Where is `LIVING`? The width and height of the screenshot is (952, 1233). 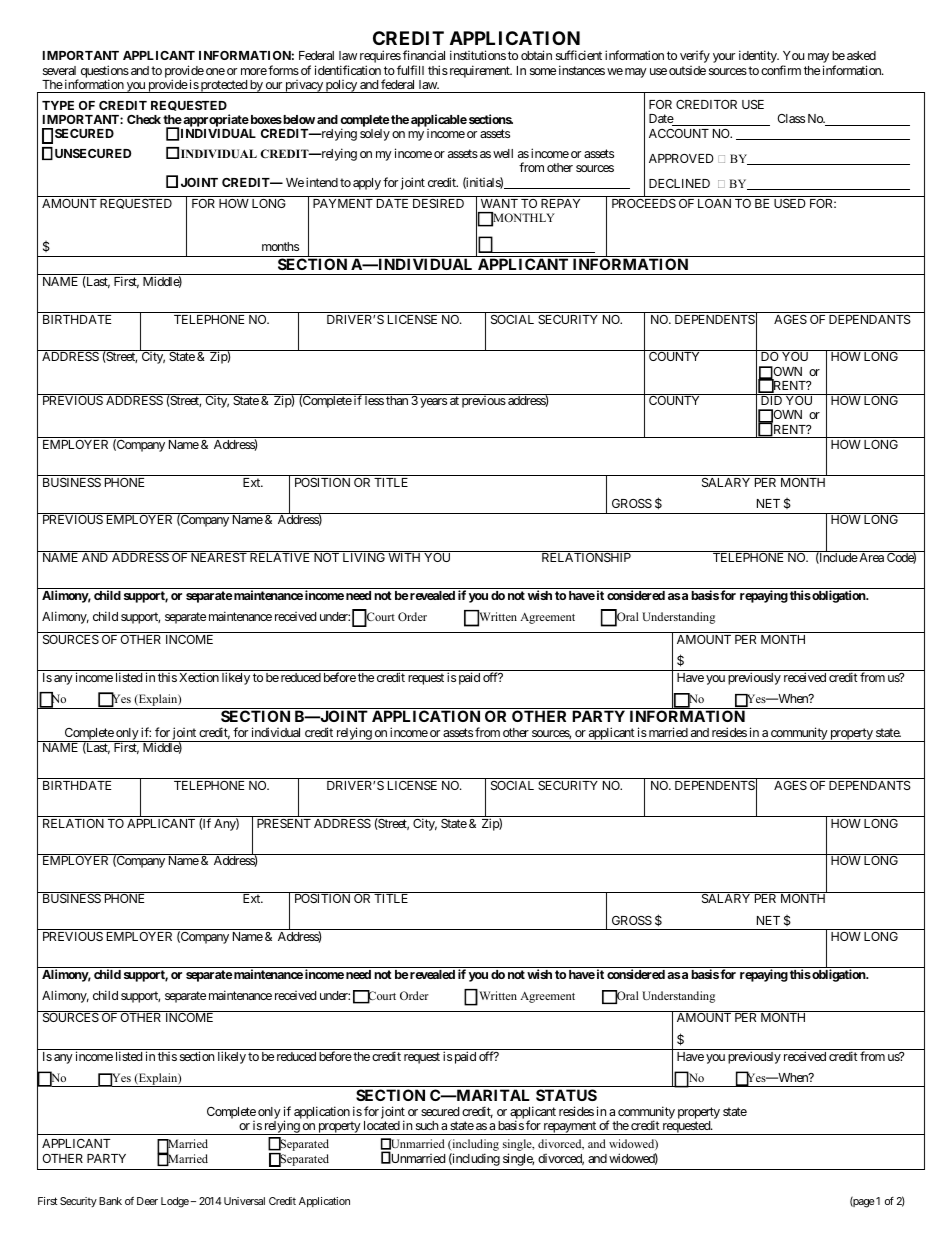
LIVING is located at coordinates (364, 557).
